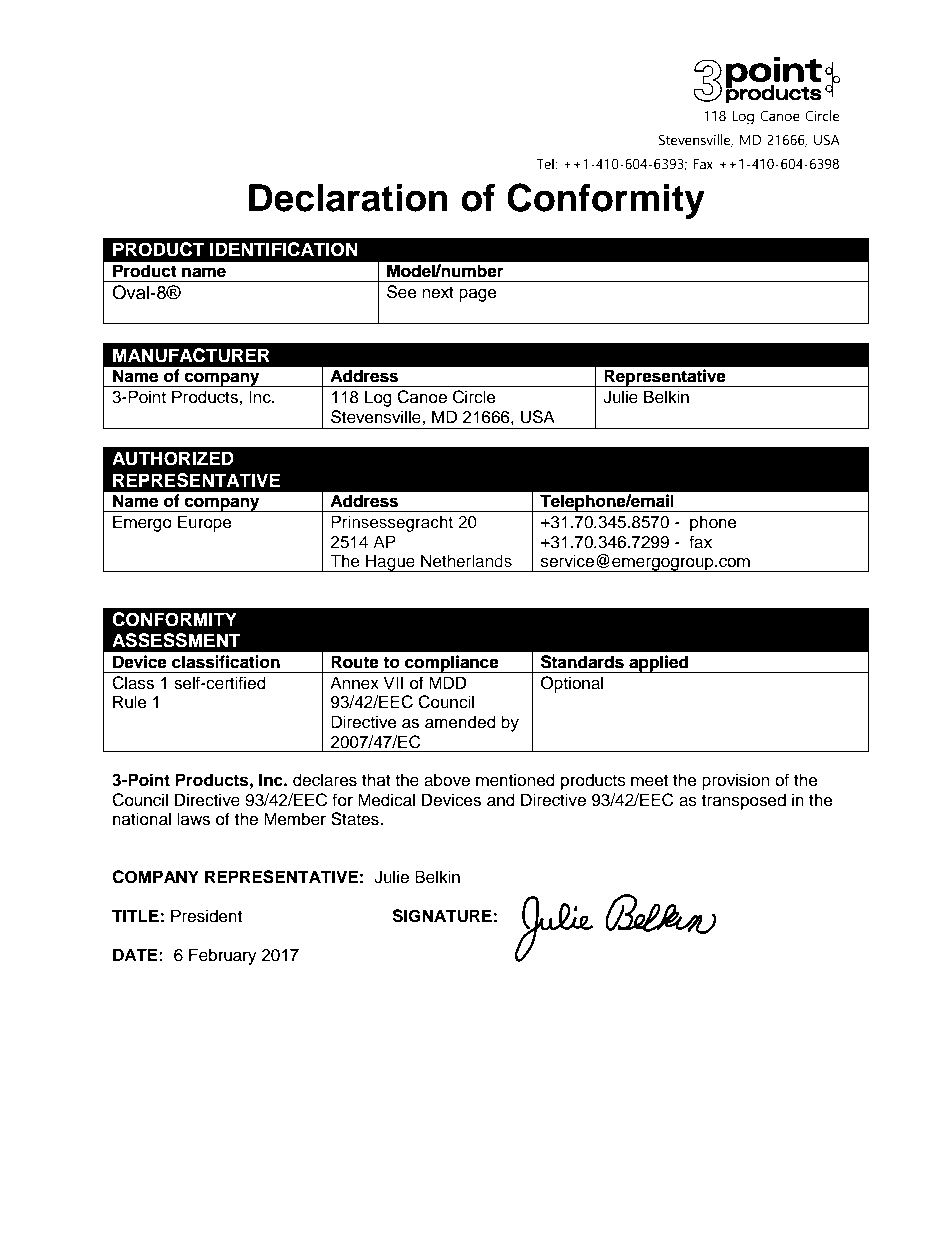  Describe the element at coordinates (466, 561) in the screenshot. I see `Netherlands` at that location.
